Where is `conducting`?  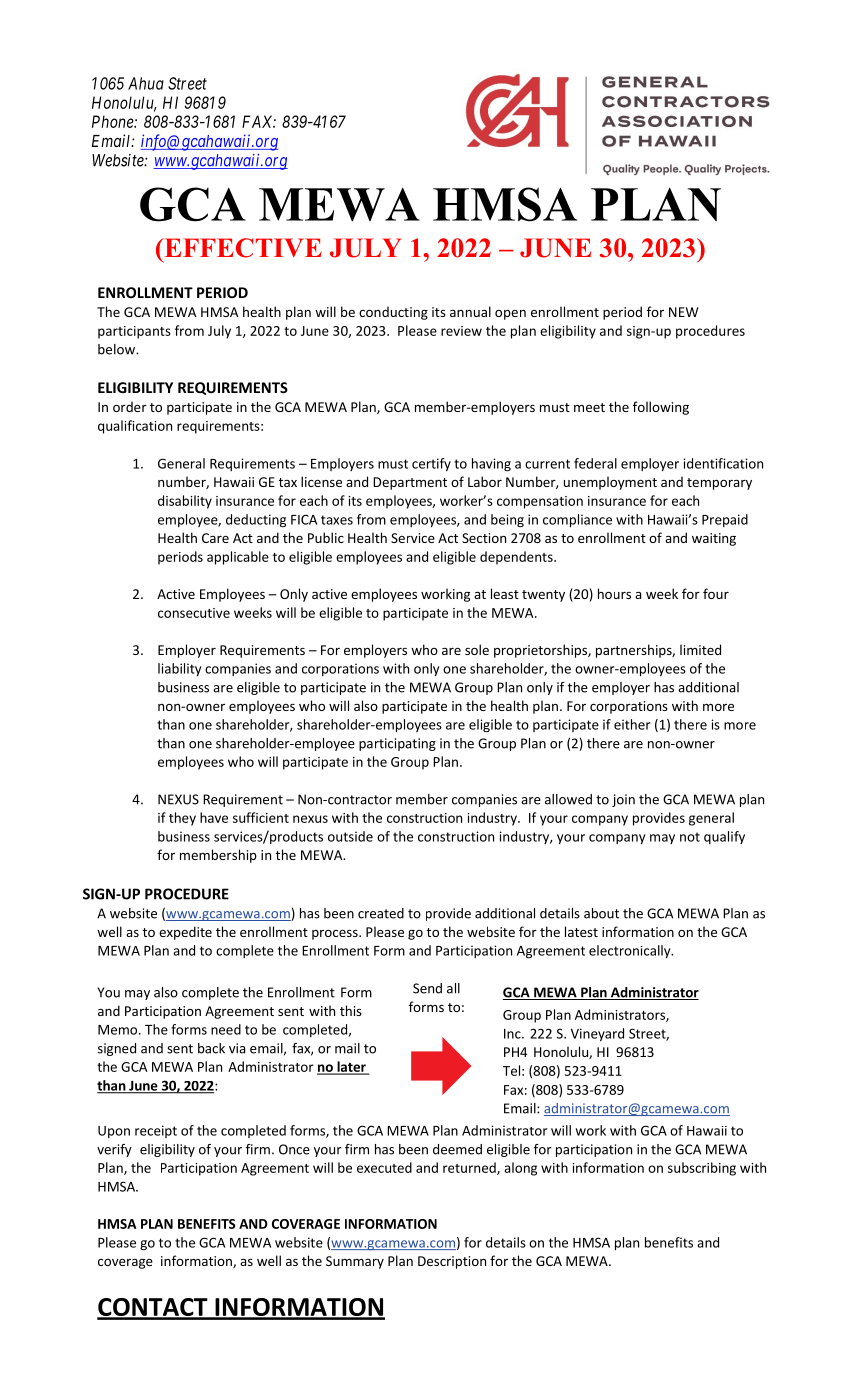 conducting is located at coordinates (393, 313).
